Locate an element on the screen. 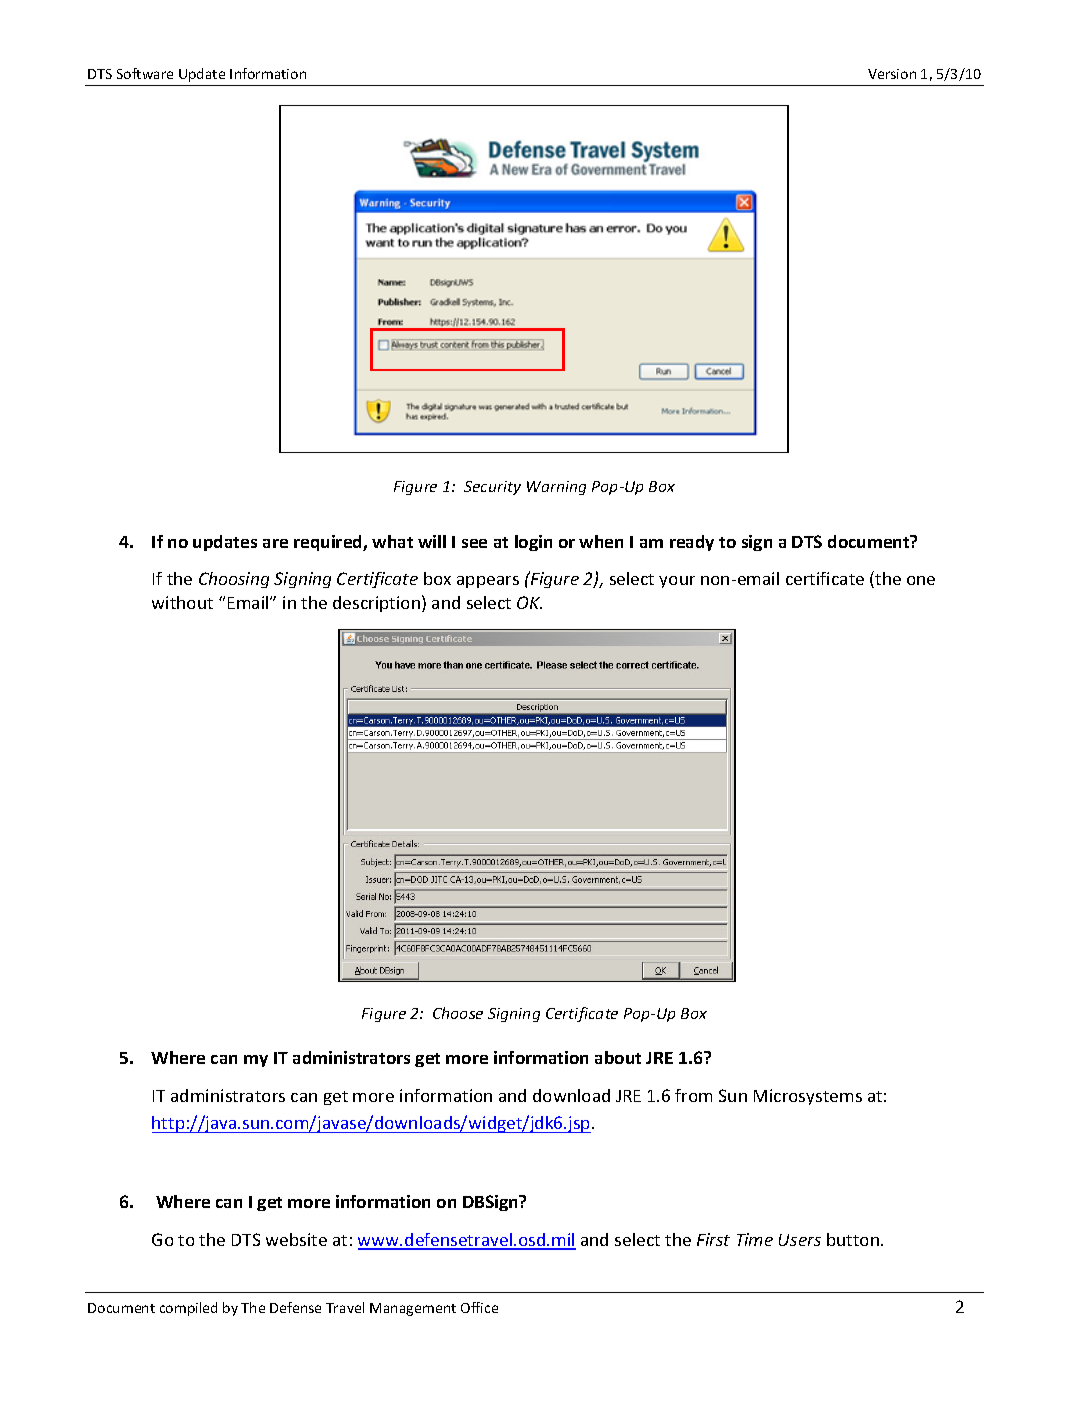 The height and width of the screenshot is (1403, 1085). Users is located at coordinates (800, 1240).
